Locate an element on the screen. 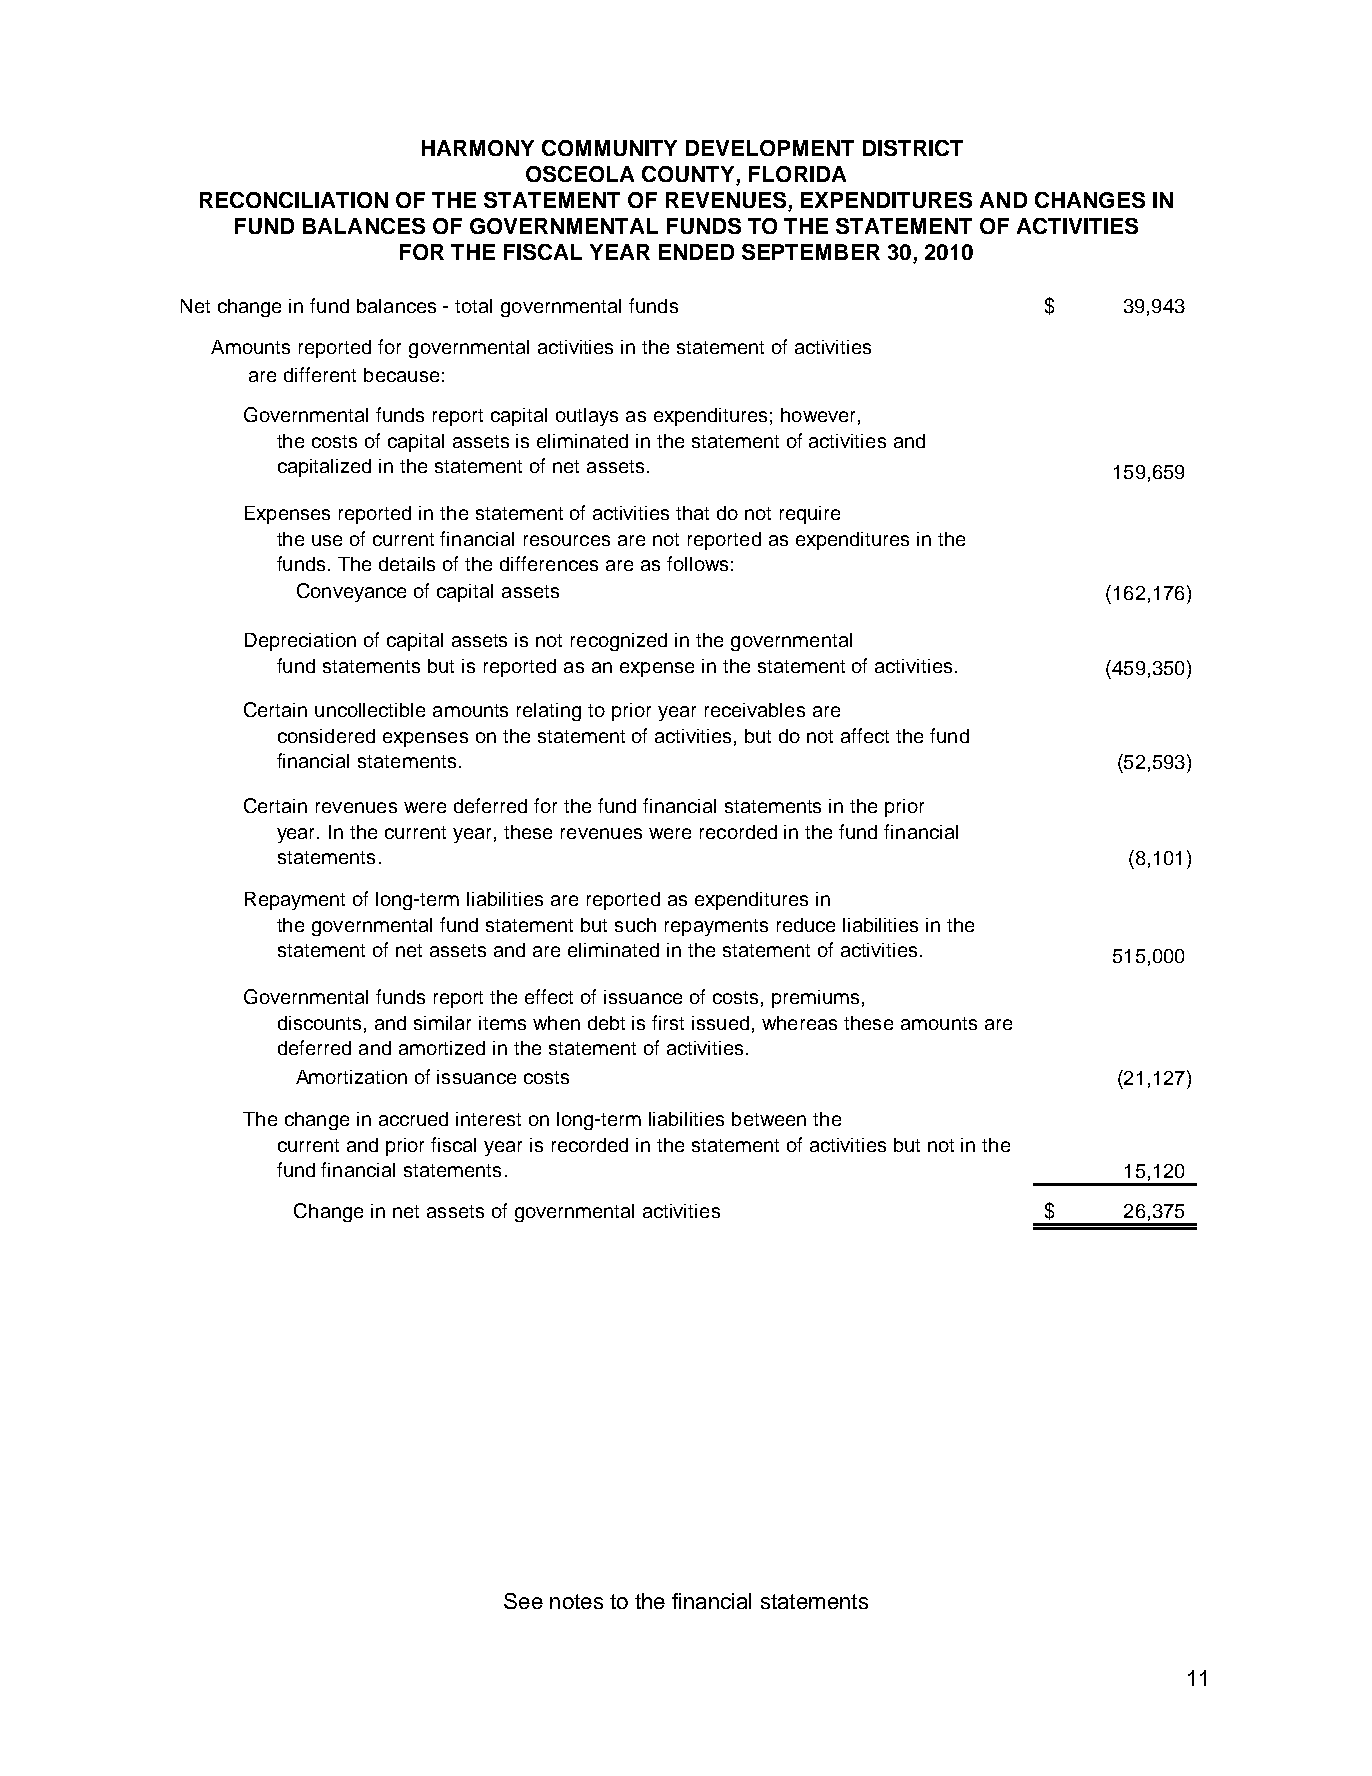 Image resolution: width=1372 pixels, height=1776 pixels. notes is located at coordinates (576, 1601).
